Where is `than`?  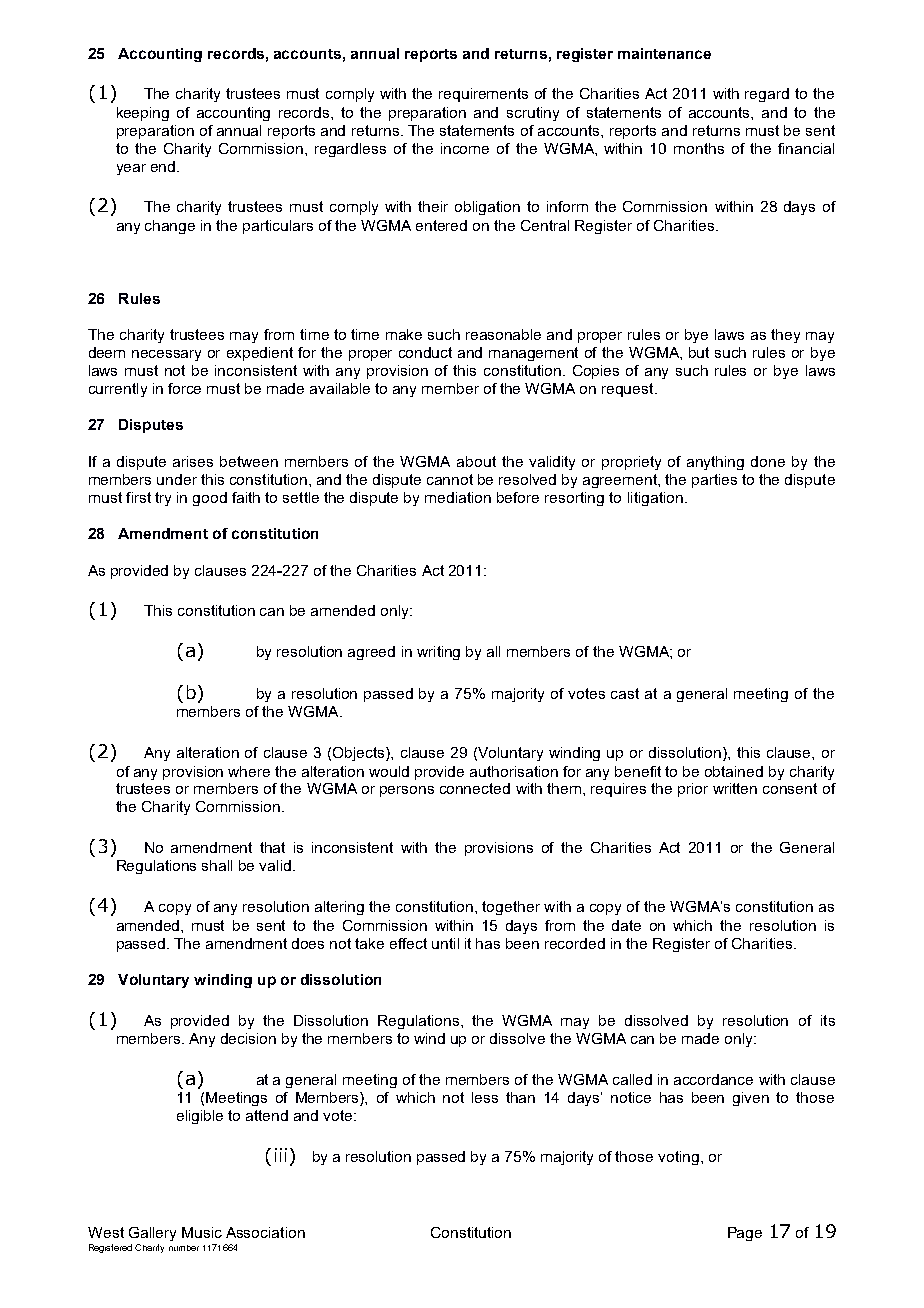 than is located at coordinates (520, 1097).
